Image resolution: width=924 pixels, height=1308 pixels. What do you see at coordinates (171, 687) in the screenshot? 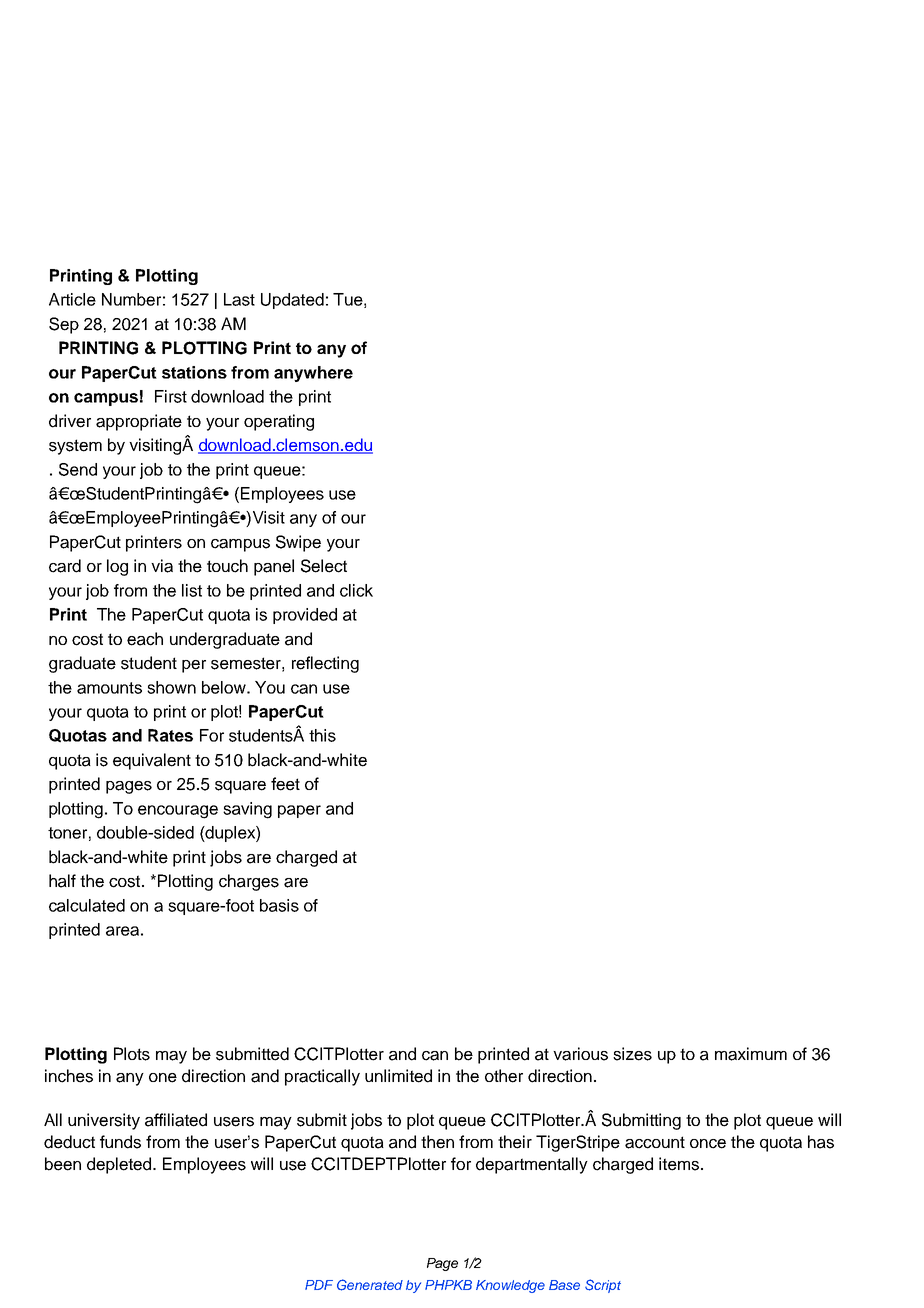
I see `shown` at bounding box center [171, 687].
